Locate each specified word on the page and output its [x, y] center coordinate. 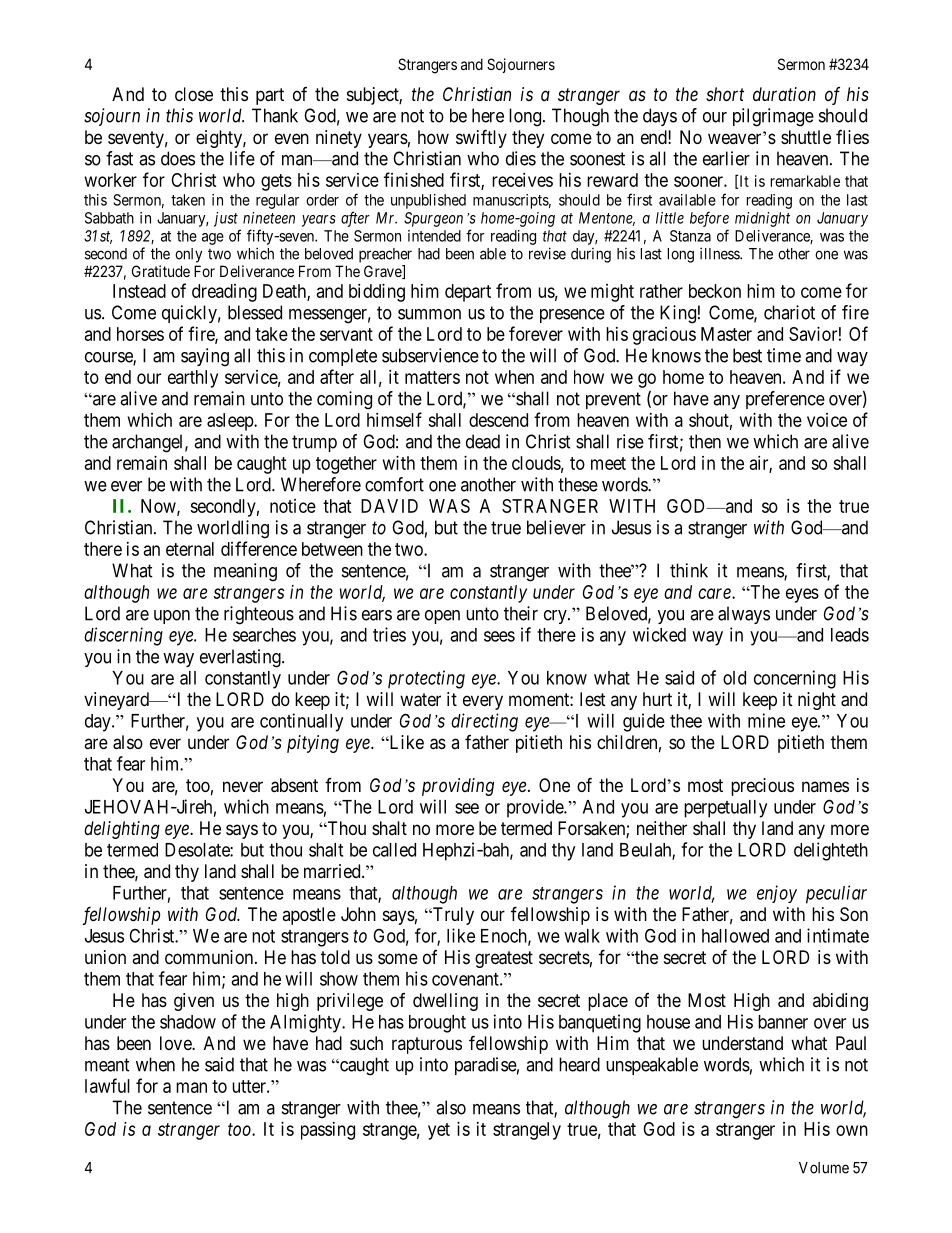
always [744, 615]
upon [172, 617]
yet [439, 1131]
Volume [824, 1168]
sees [499, 636]
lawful [107, 1085]
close [194, 94]
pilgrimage [773, 117]
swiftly [481, 138]
